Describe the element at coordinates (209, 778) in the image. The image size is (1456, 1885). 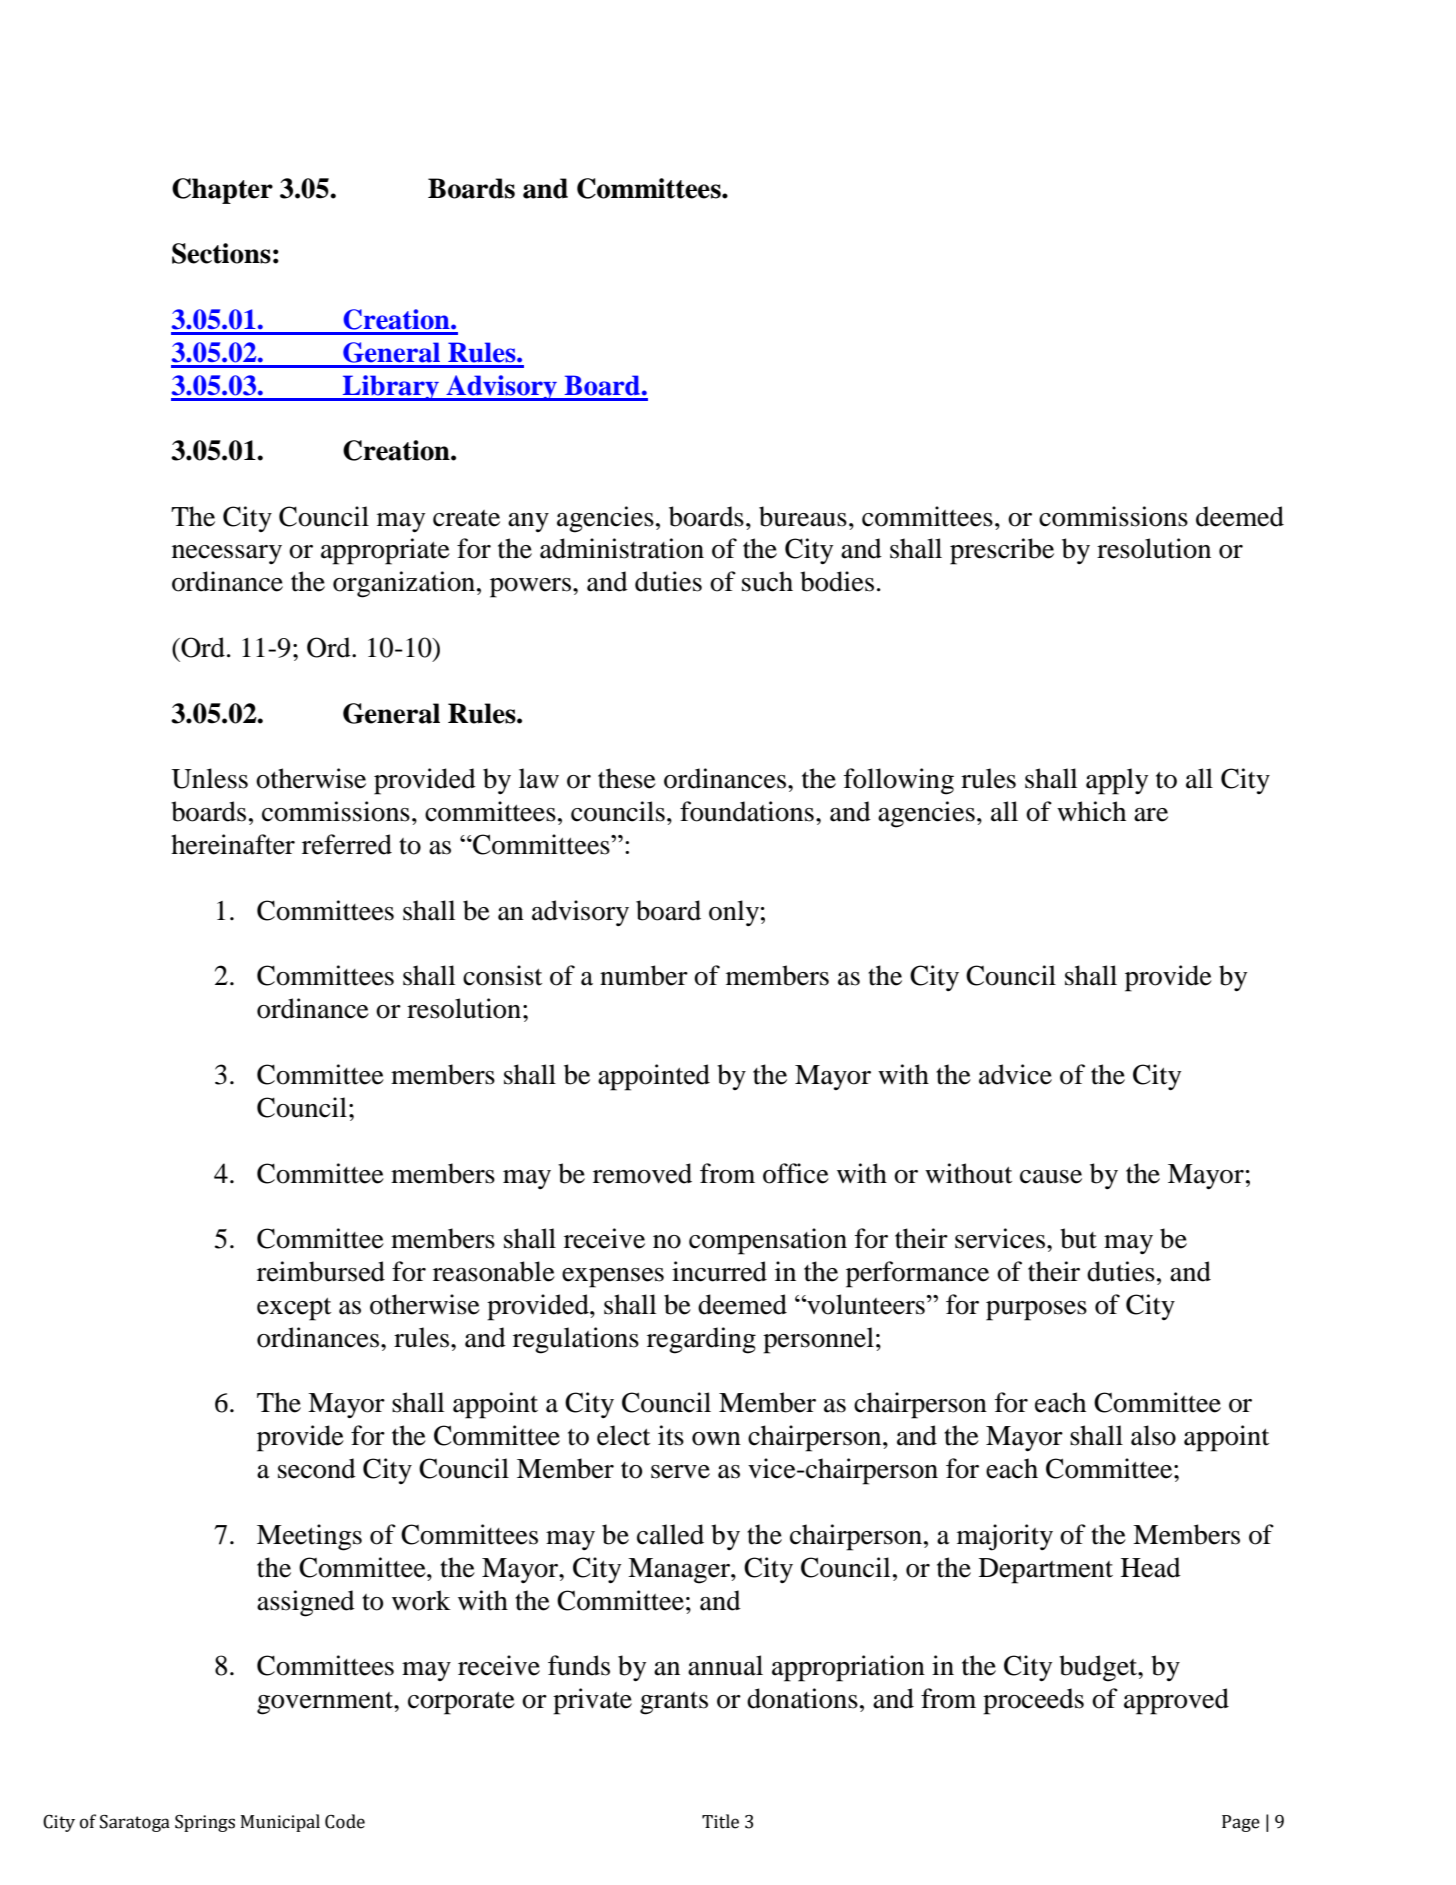
I see `Unless` at that location.
